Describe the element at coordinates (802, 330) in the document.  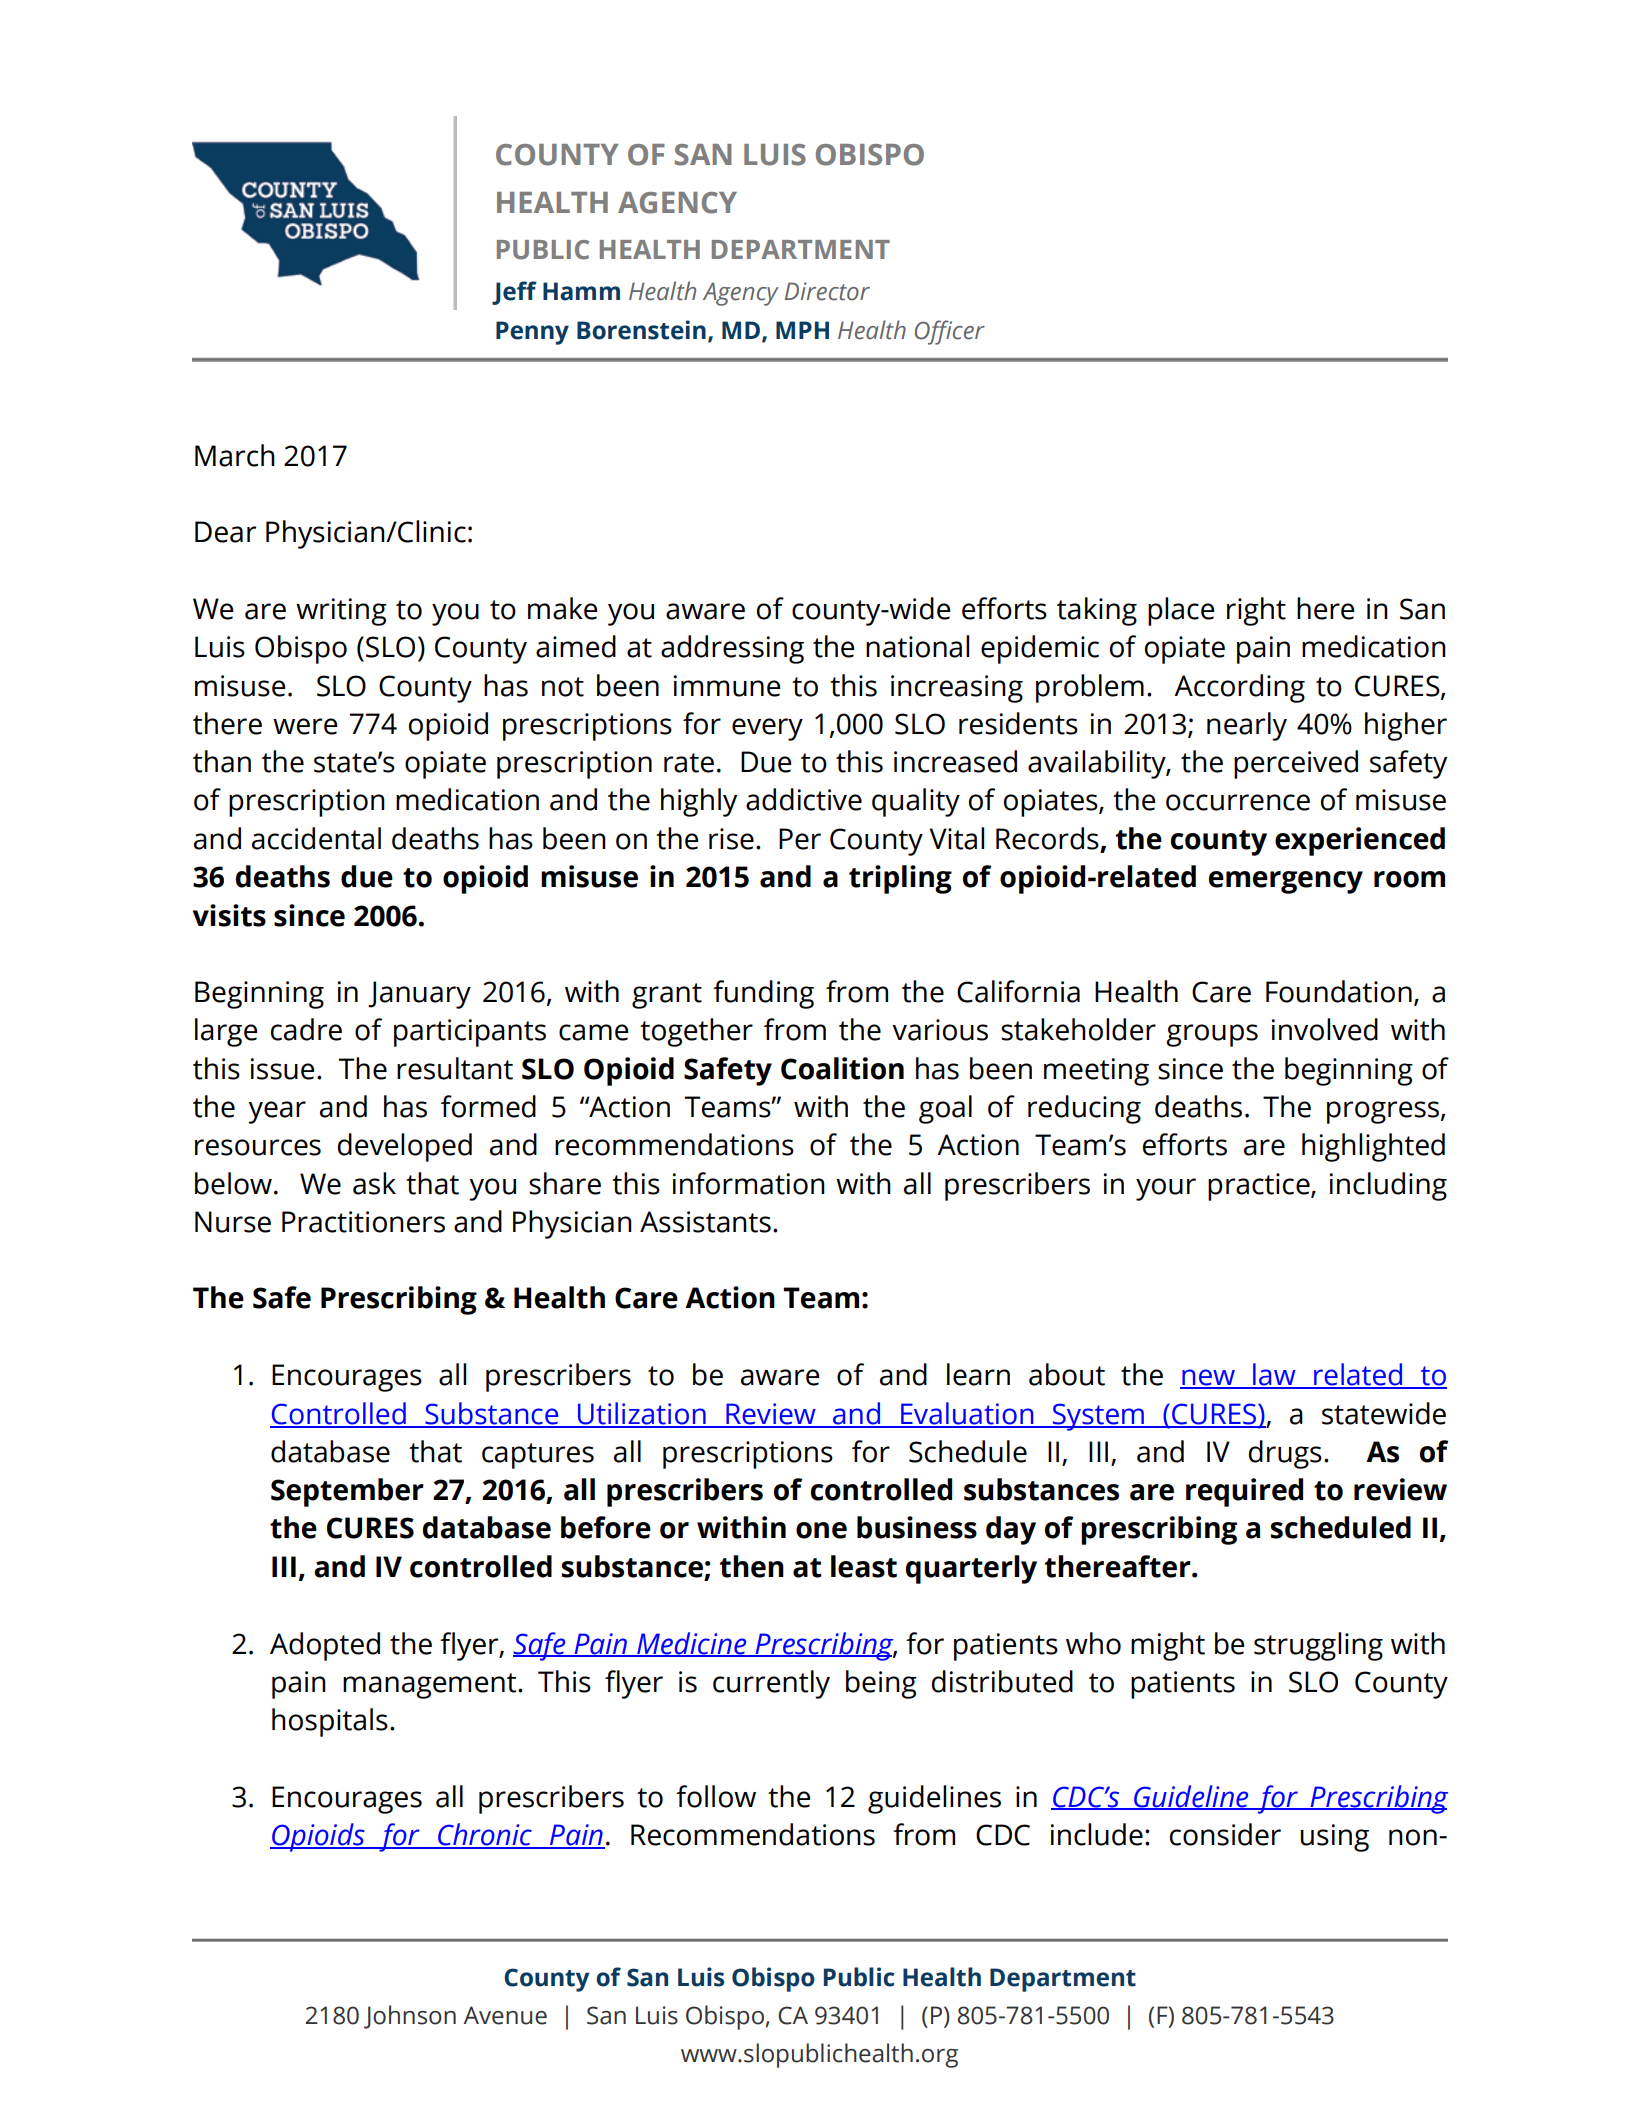
I see `MPH` at that location.
